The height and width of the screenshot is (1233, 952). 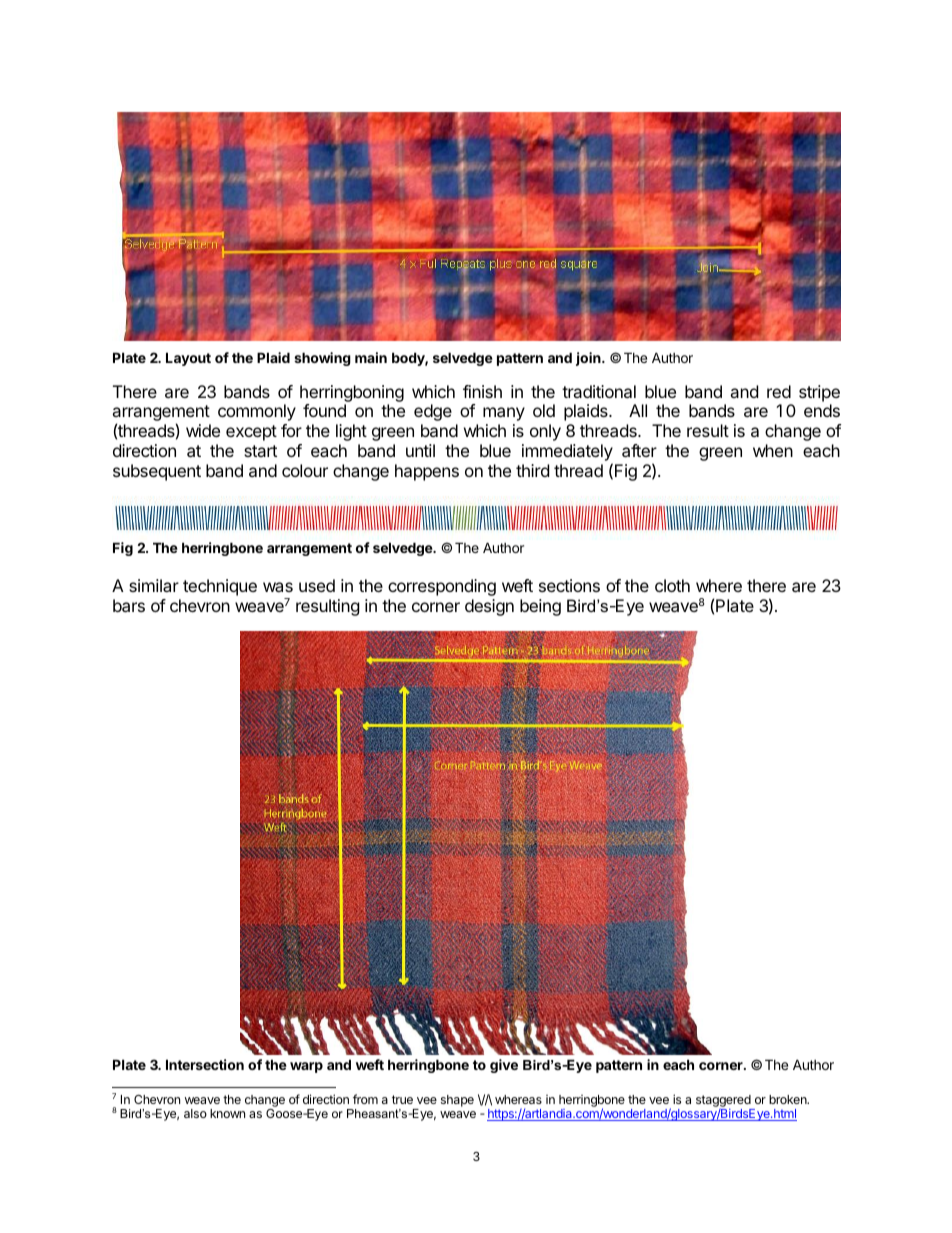 I want to click on design, so click(x=489, y=607).
